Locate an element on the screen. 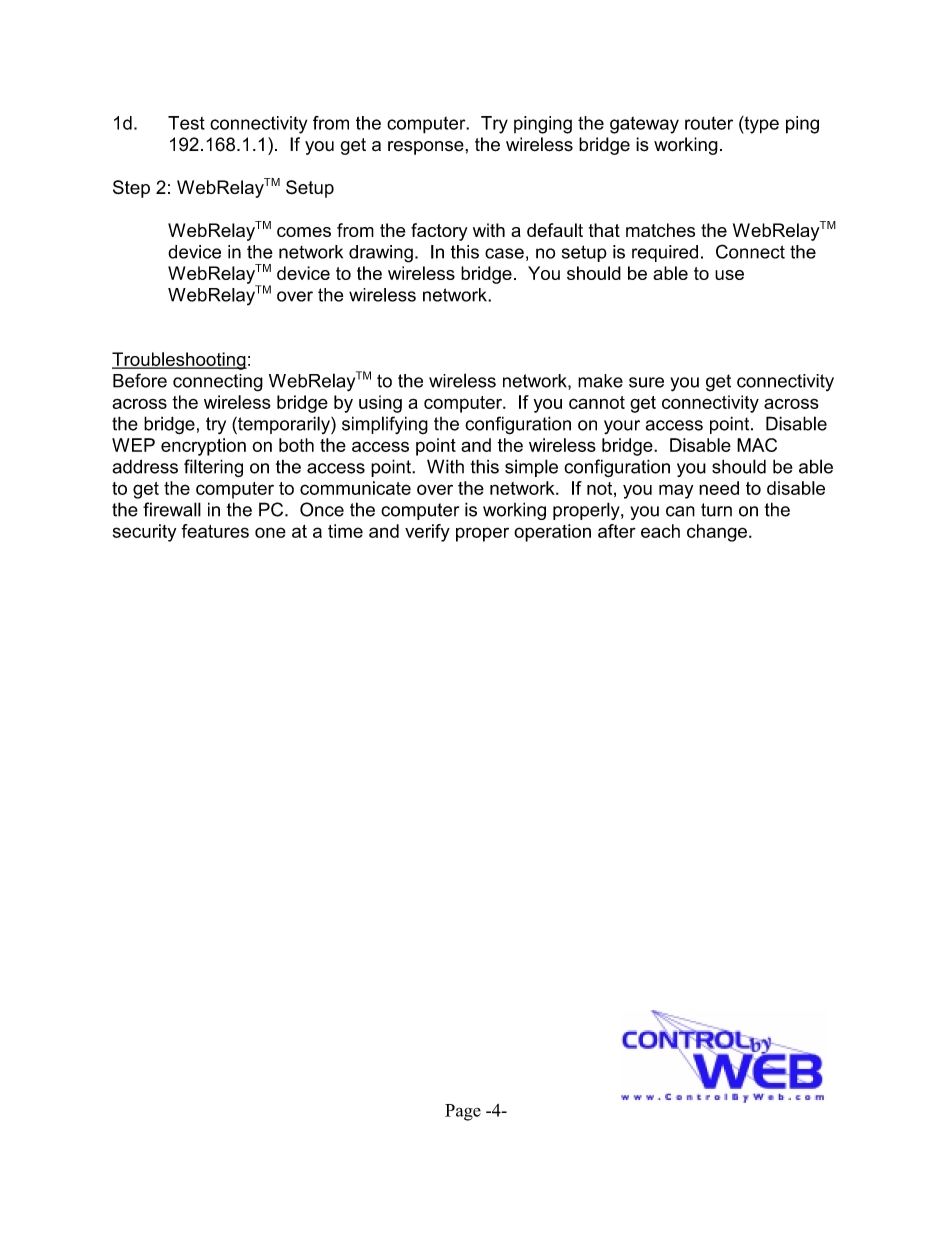 The image size is (952, 1233). filtering is located at coordinates (213, 468).
